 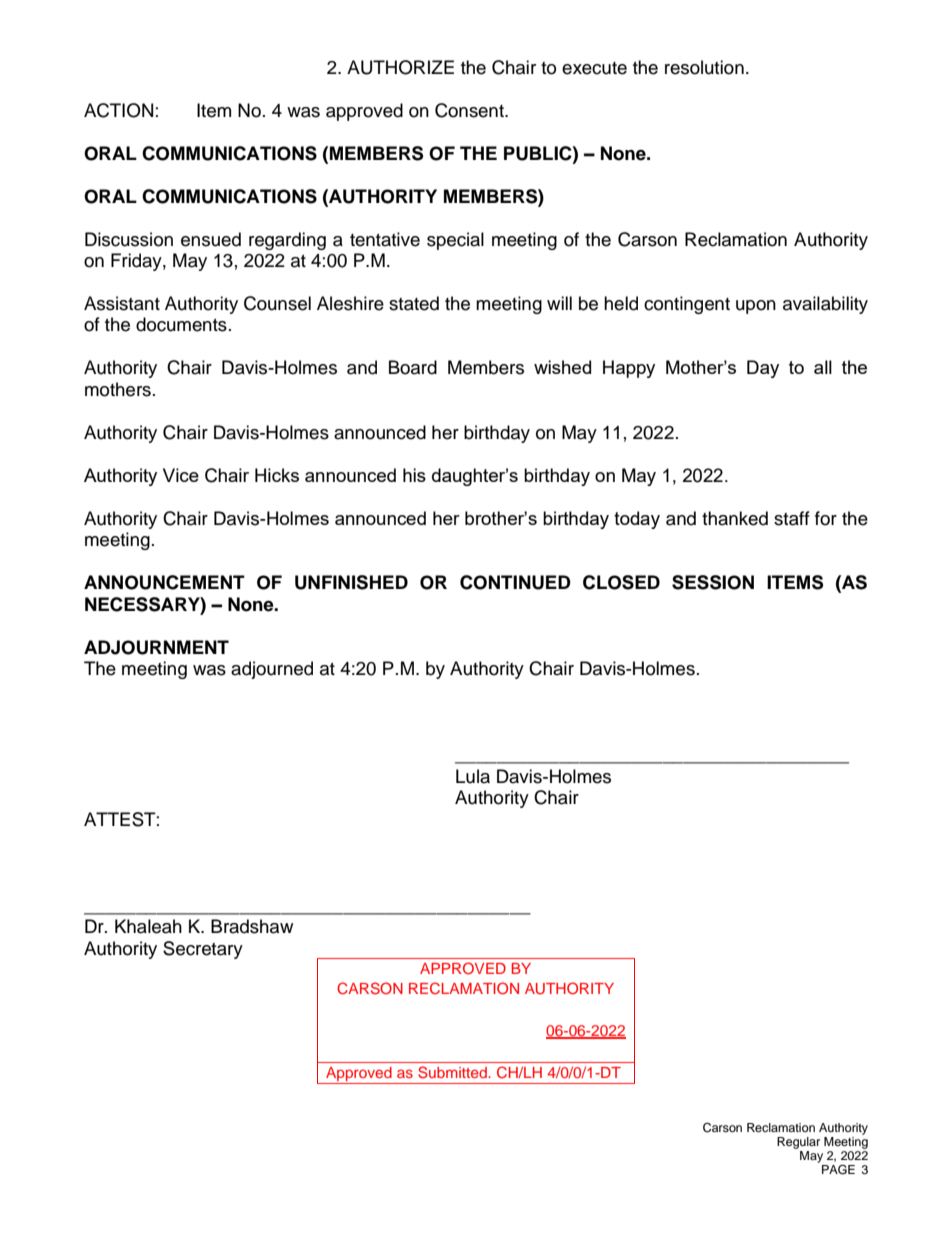 What do you see at coordinates (156, 647) in the page?
I see `ADJOURNMENT` at bounding box center [156, 647].
